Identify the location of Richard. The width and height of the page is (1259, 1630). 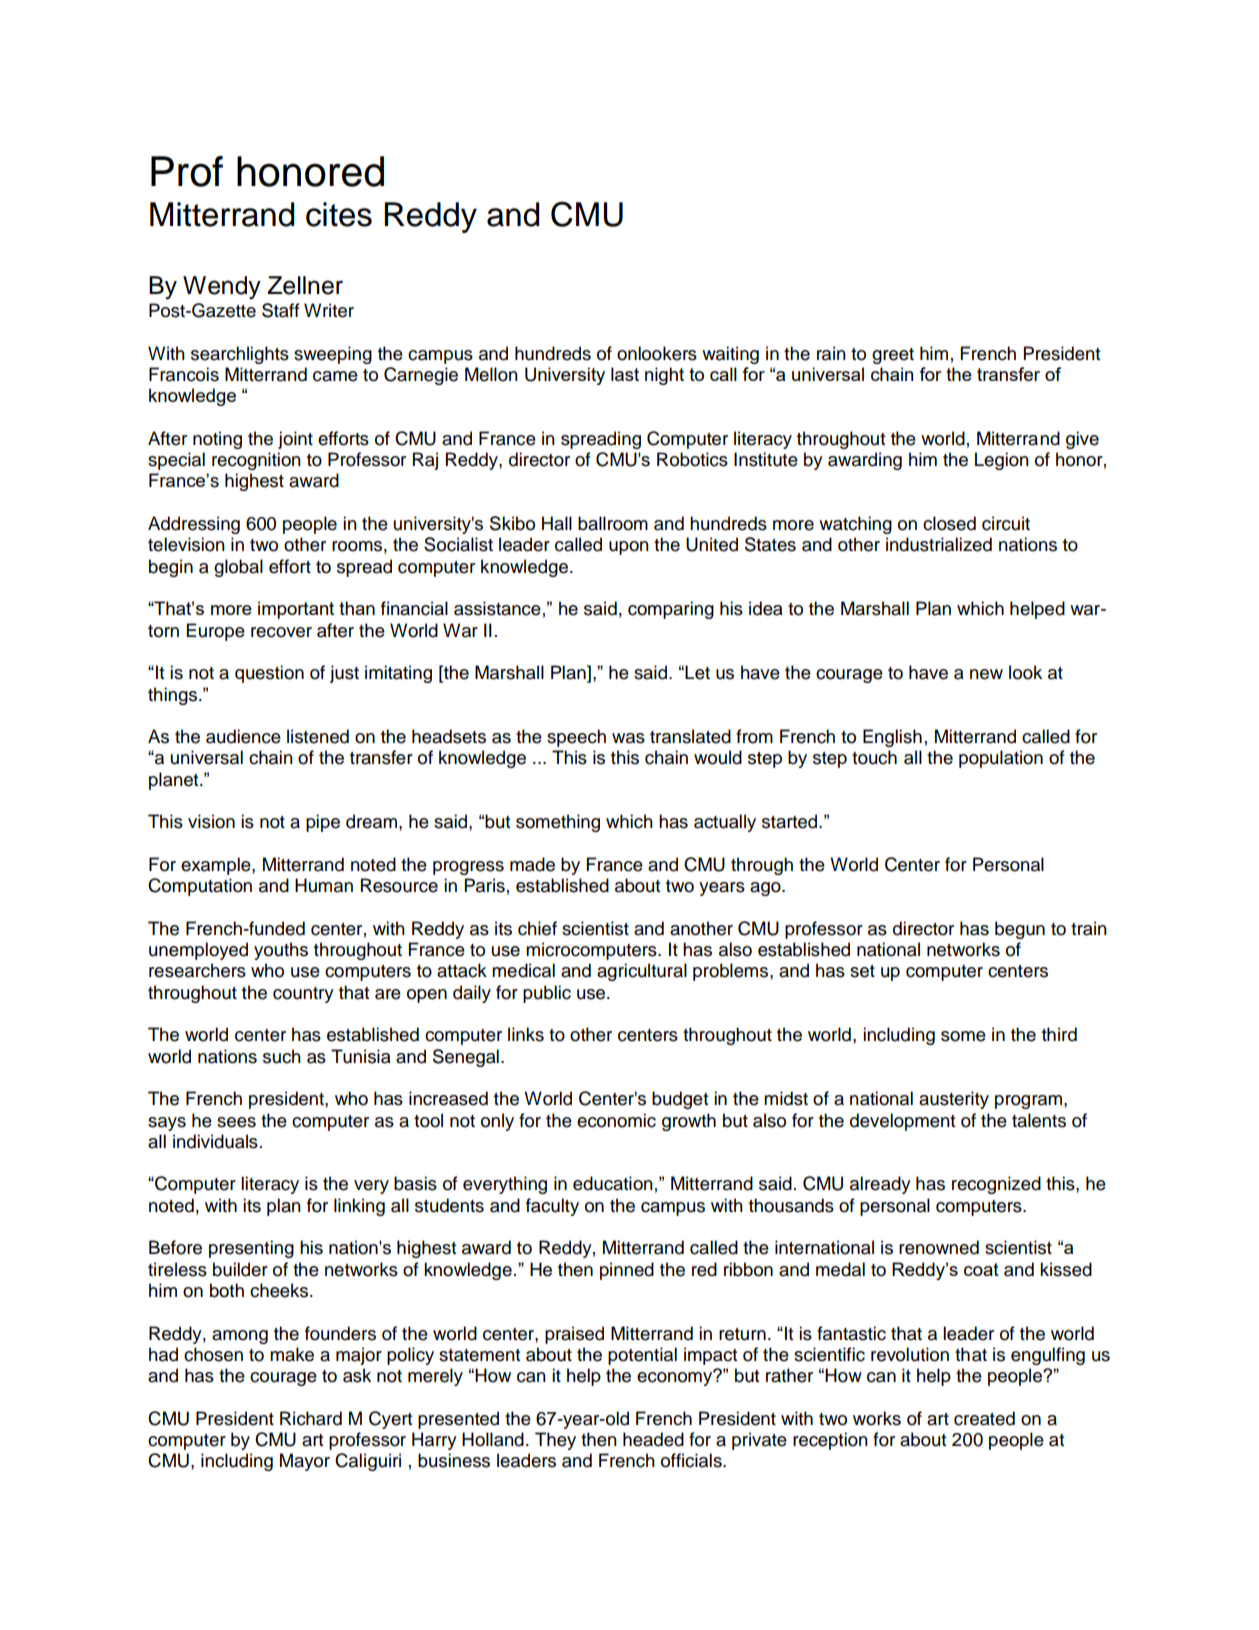
(311, 1418).
